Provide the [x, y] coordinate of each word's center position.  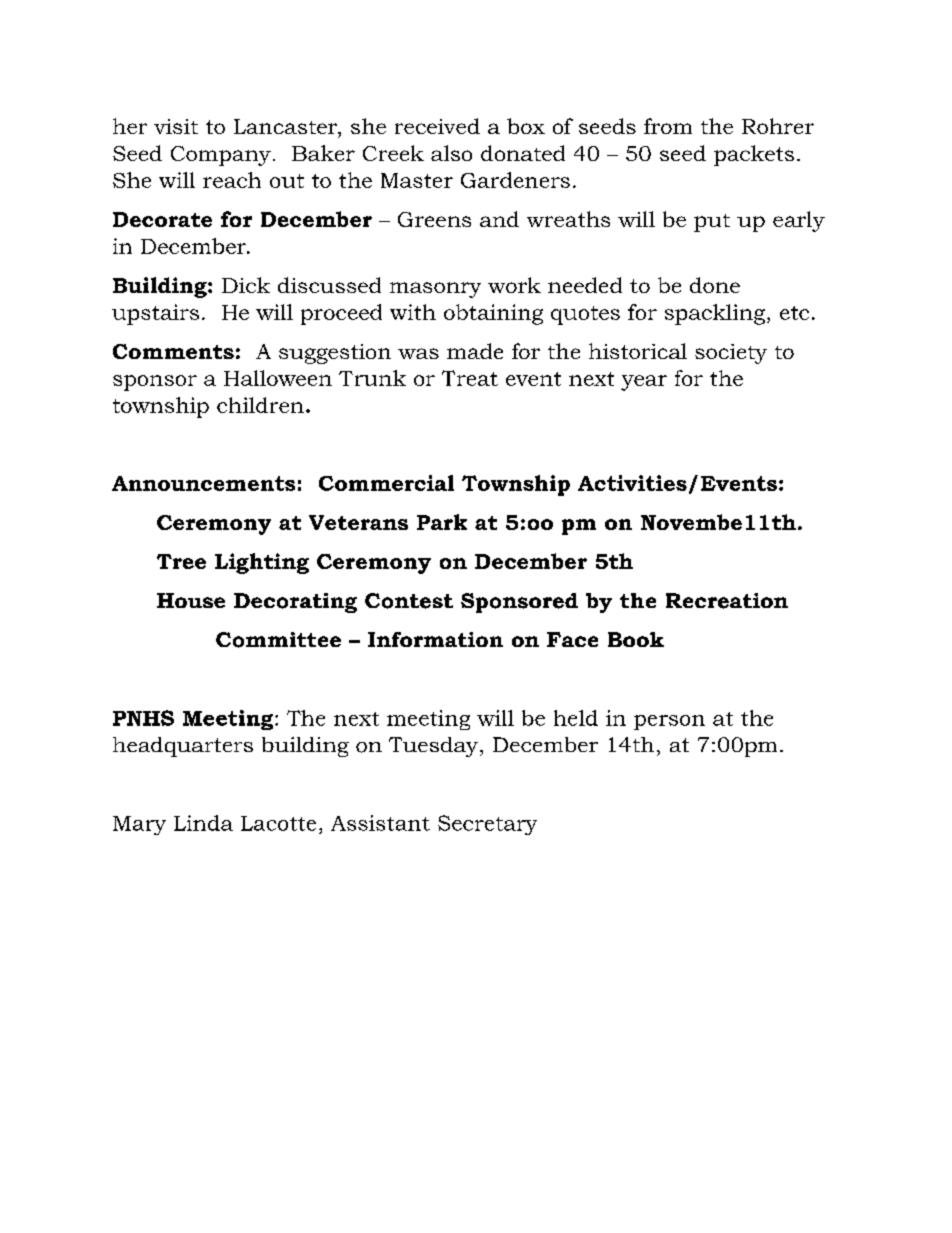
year [644, 383]
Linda [203, 823]
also [451, 153]
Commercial [386, 483]
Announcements [203, 483]
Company [221, 156]
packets [754, 155]
